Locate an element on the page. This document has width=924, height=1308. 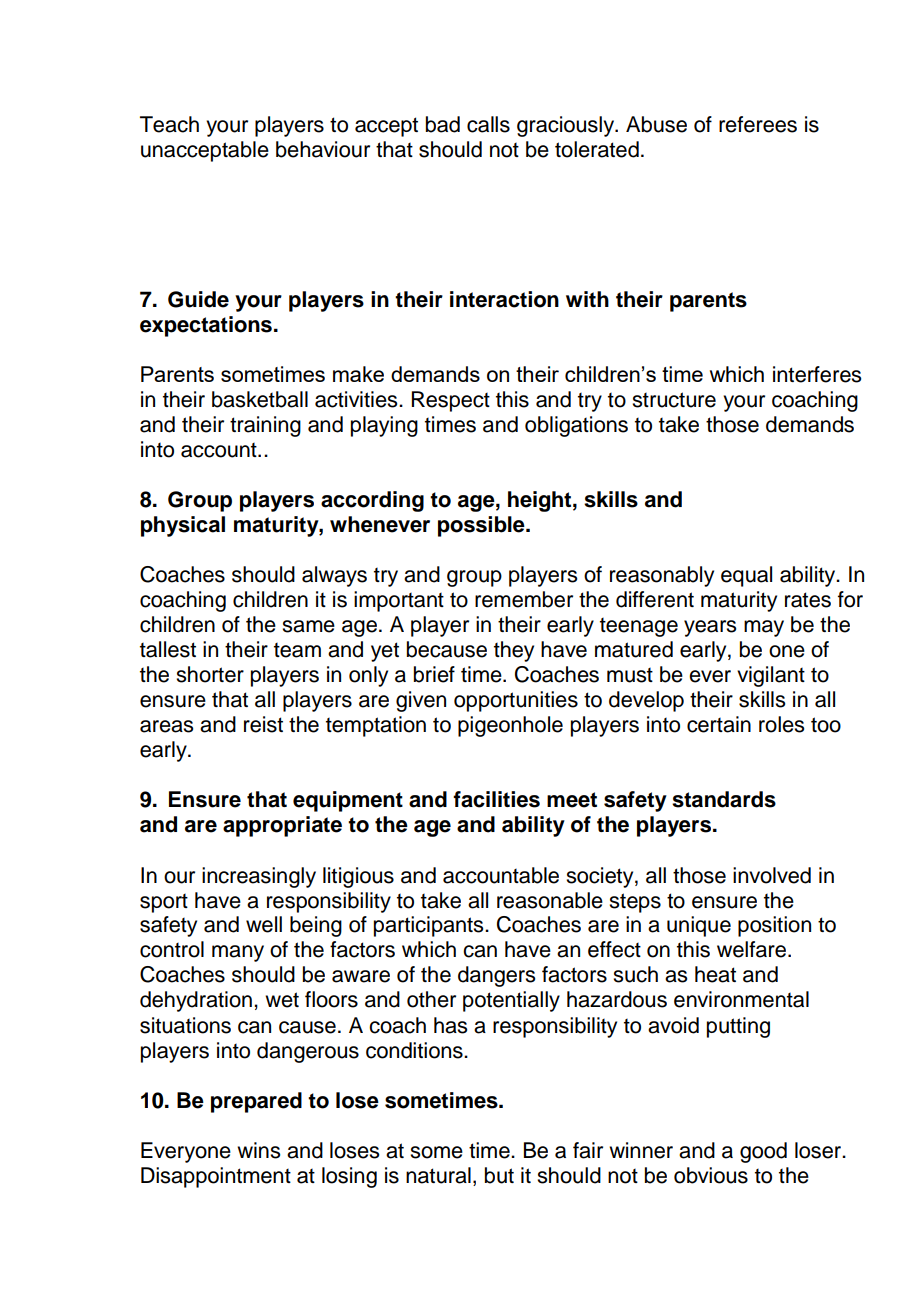
standards is located at coordinates (724, 799).
